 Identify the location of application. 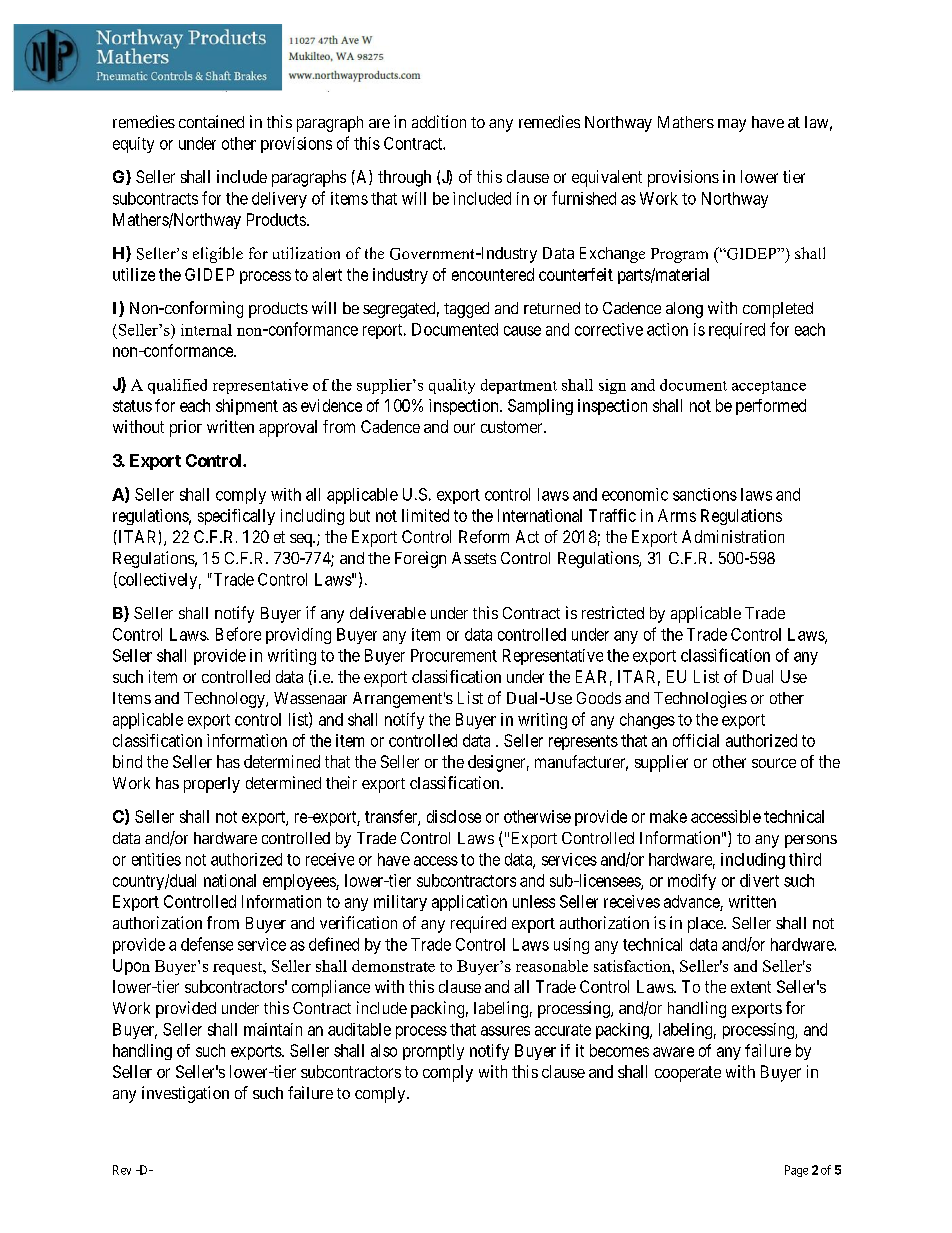
(469, 903).
